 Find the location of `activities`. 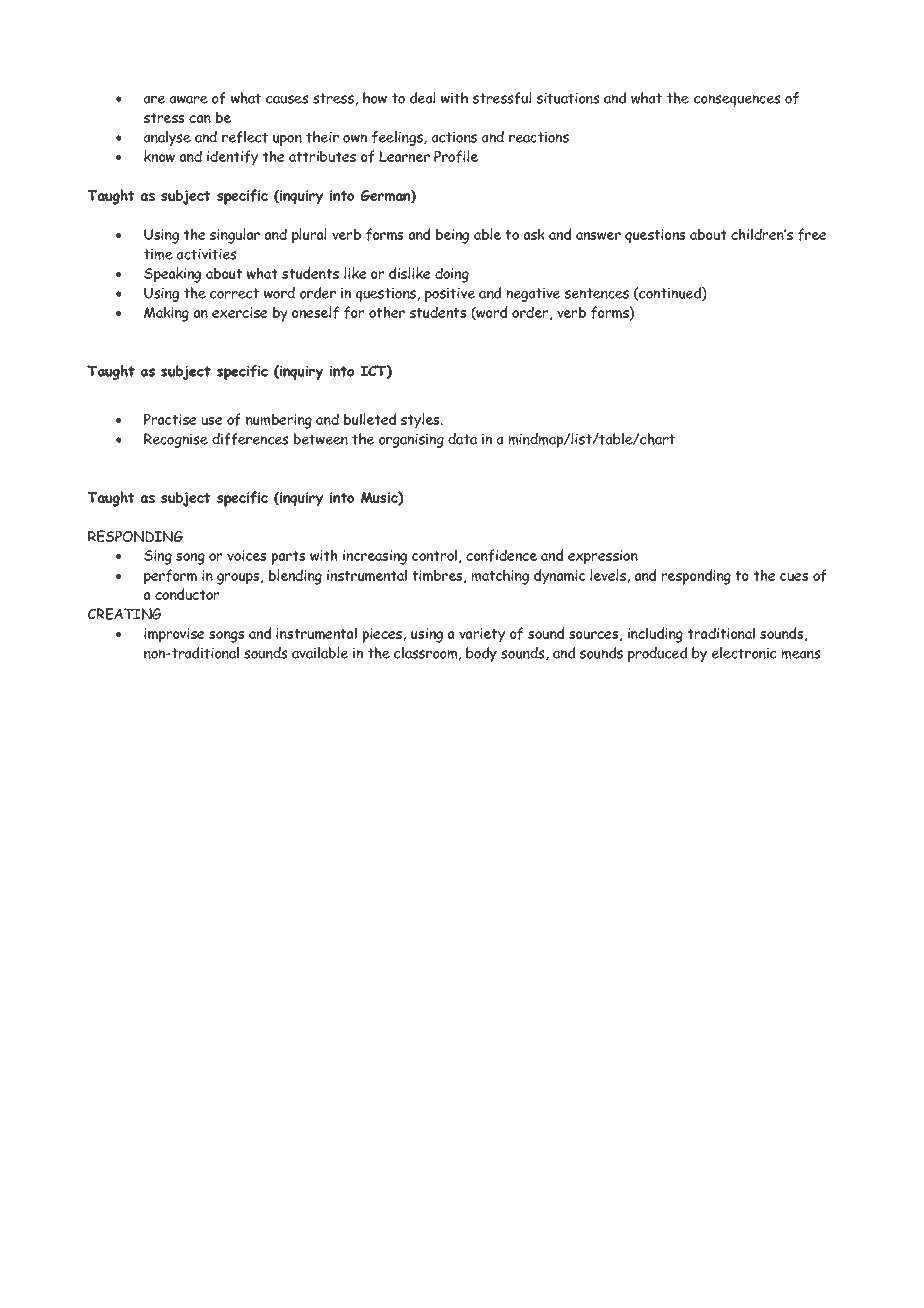

activities is located at coordinates (206, 254).
